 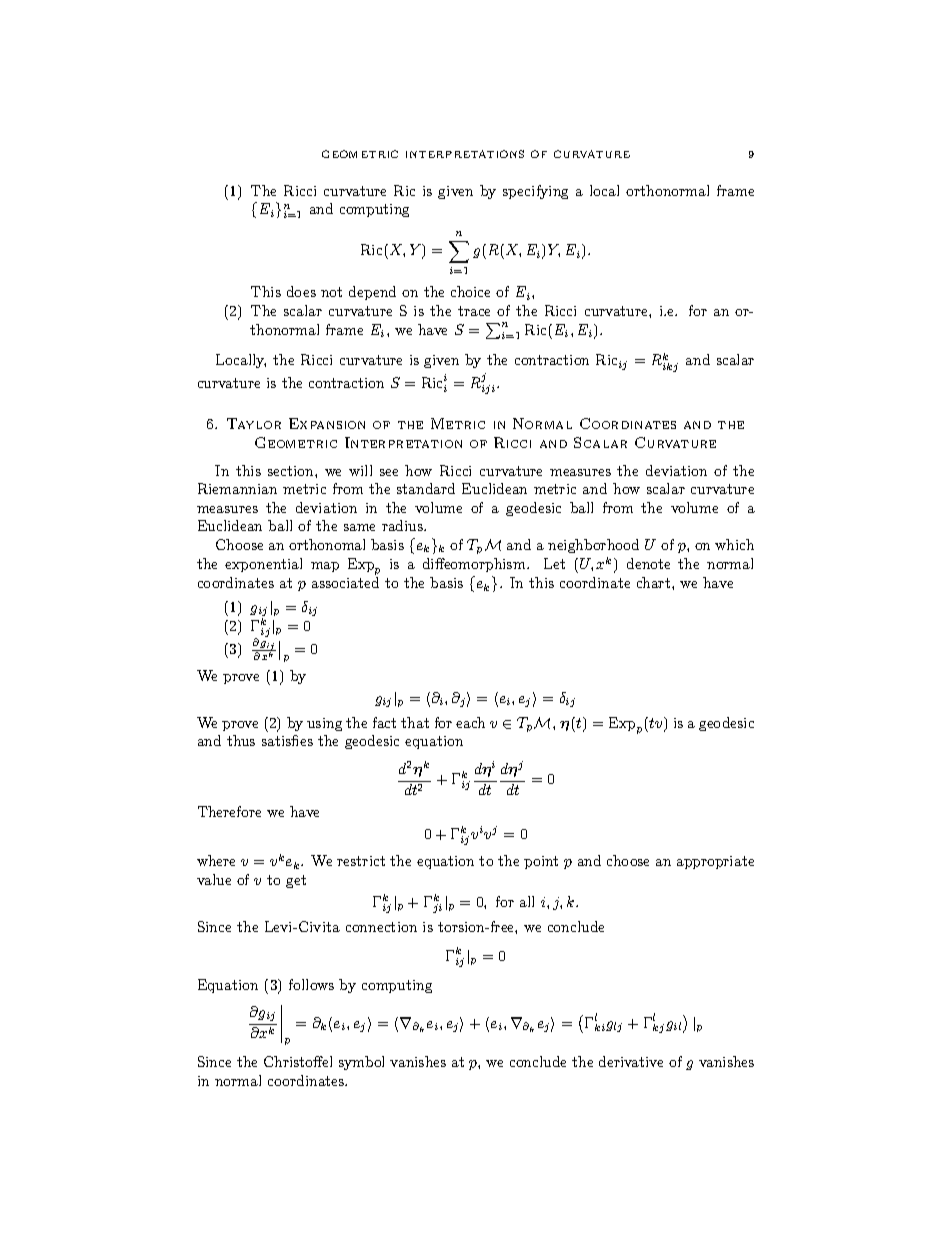 What do you see at coordinates (361, 1063) in the screenshot?
I see `symbol` at bounding box center [361, 1063].
